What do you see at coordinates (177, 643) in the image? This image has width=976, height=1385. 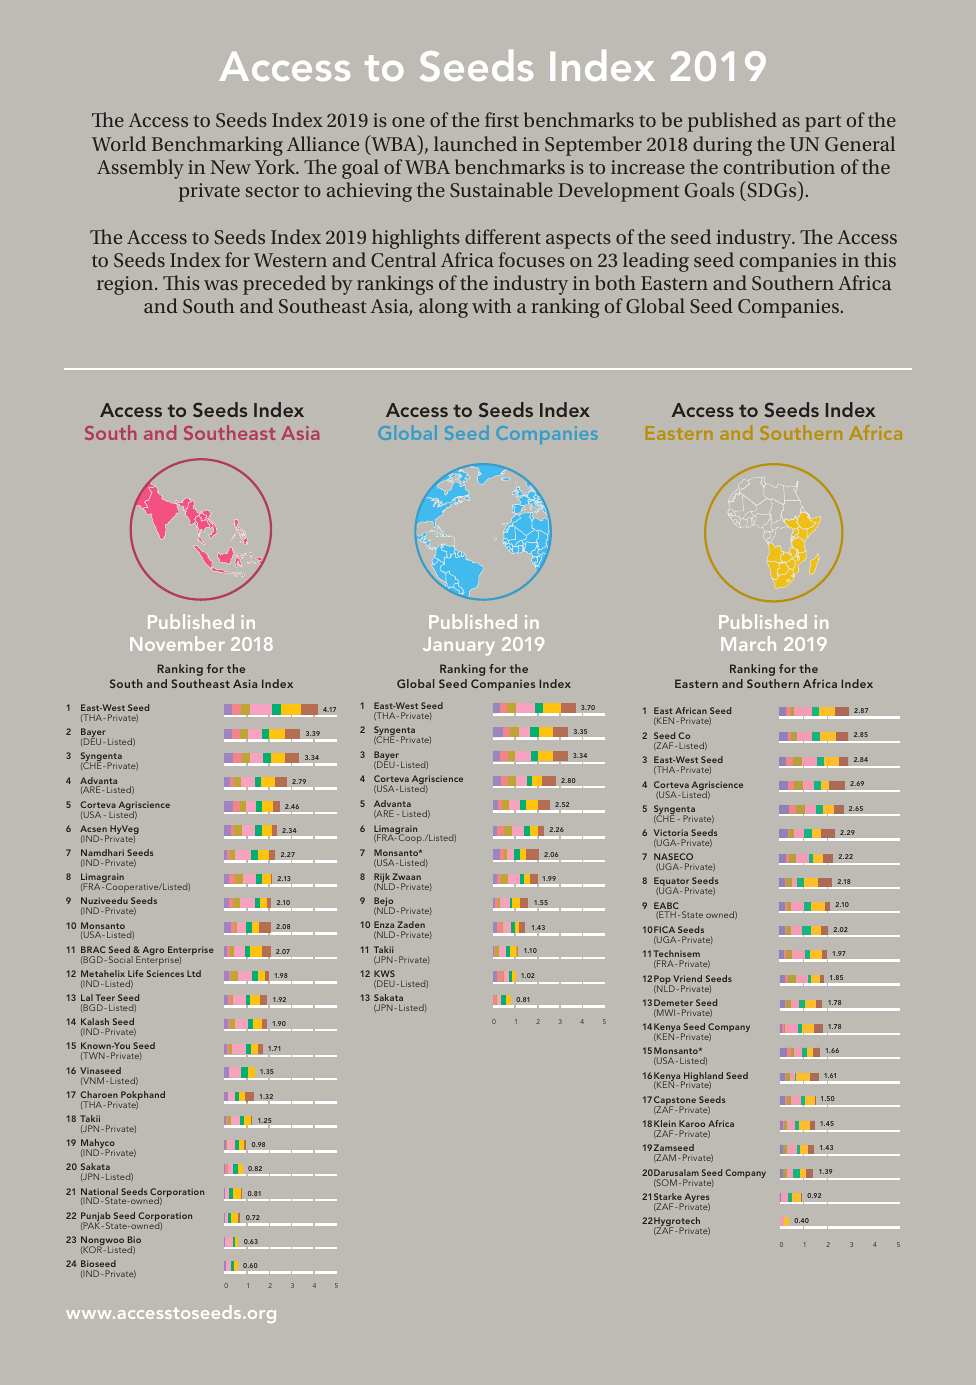 I see `November` at bounding box center [177, 643].
